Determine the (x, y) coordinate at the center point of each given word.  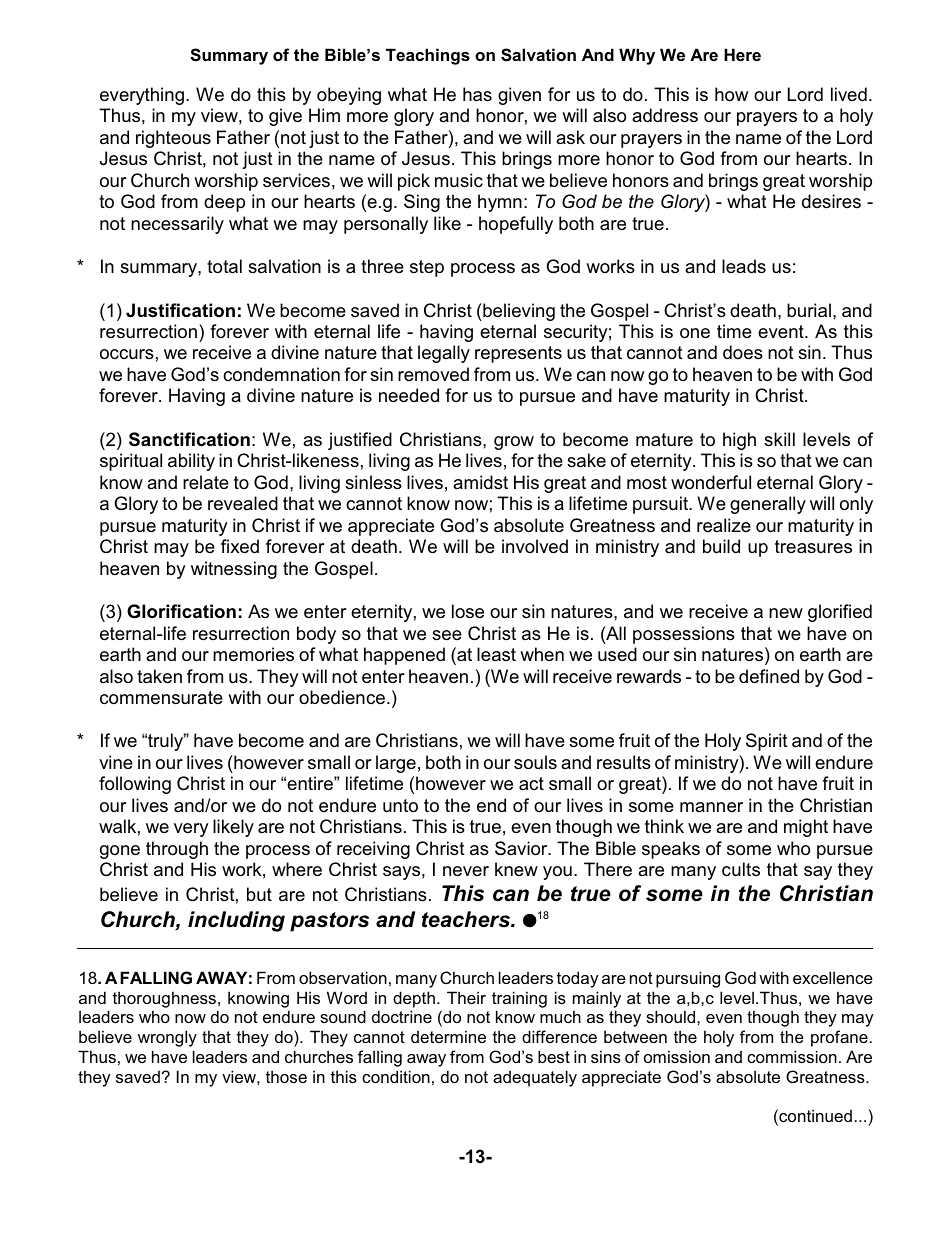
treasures (813, 547)
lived (849, 94)
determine (448, 1036)
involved (535, 546)
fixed (240, 546)
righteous (173, 139)
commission (792, 1056)
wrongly (167, 1038)
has (477, 94)
